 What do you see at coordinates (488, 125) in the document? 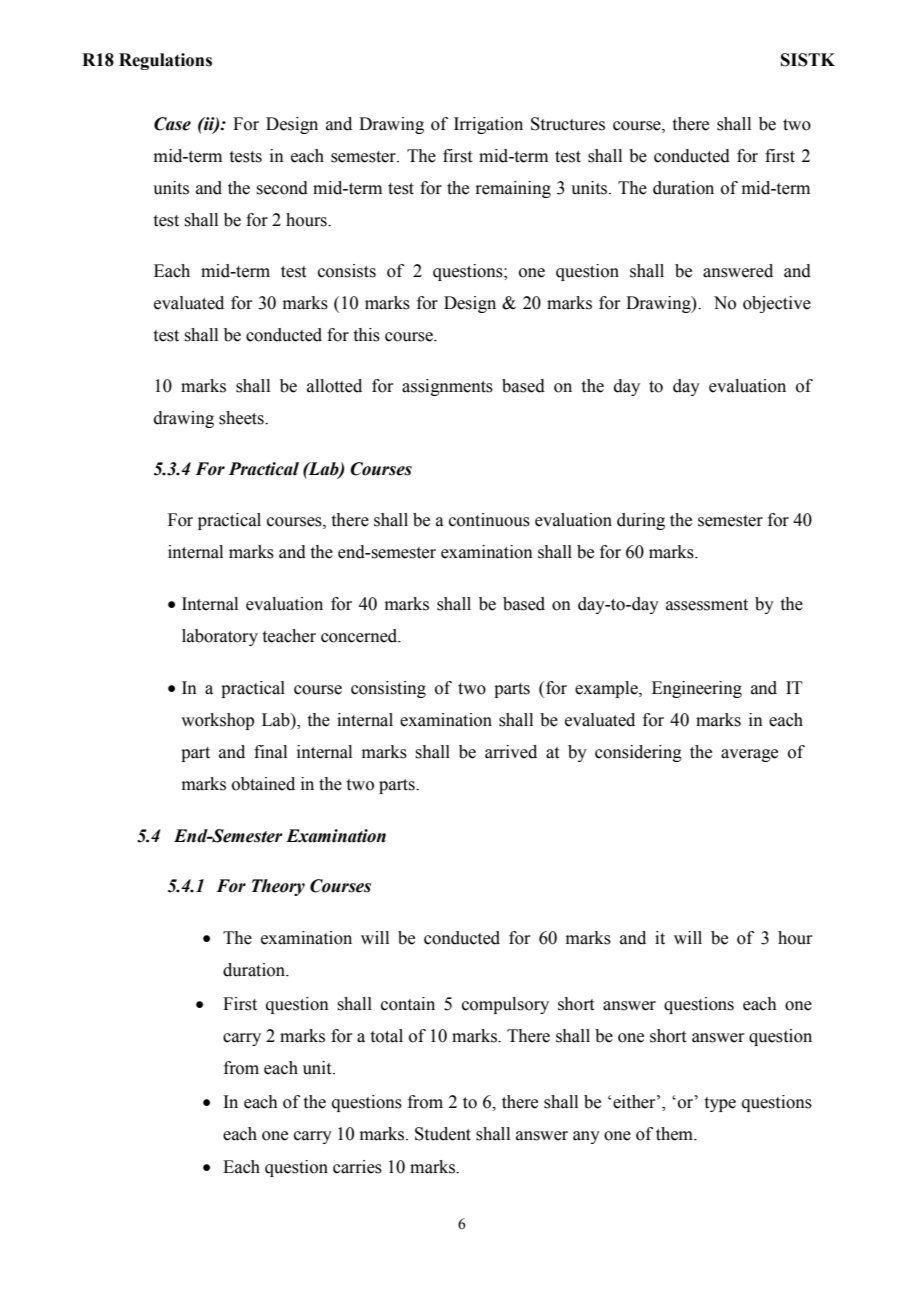
I see `Irrigation` at bounding box center [488, 125].
